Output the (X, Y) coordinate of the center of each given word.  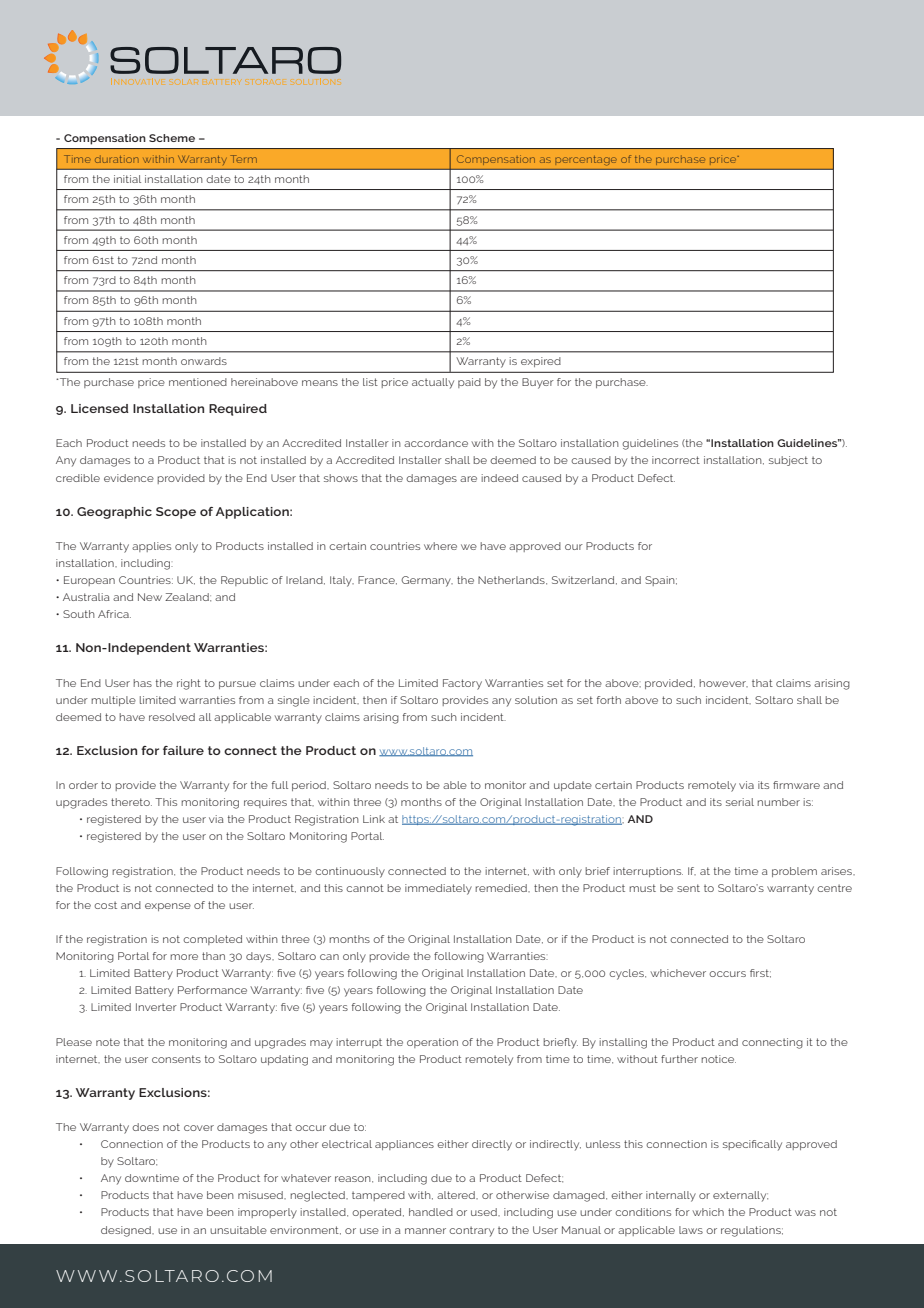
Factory (462, 684)
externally (740, 1196)
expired (540, 362)
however (723, 683)
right (189, 684)
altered (457, 1195)
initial (127, 179)
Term (243, 159)
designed (127, 1231)
